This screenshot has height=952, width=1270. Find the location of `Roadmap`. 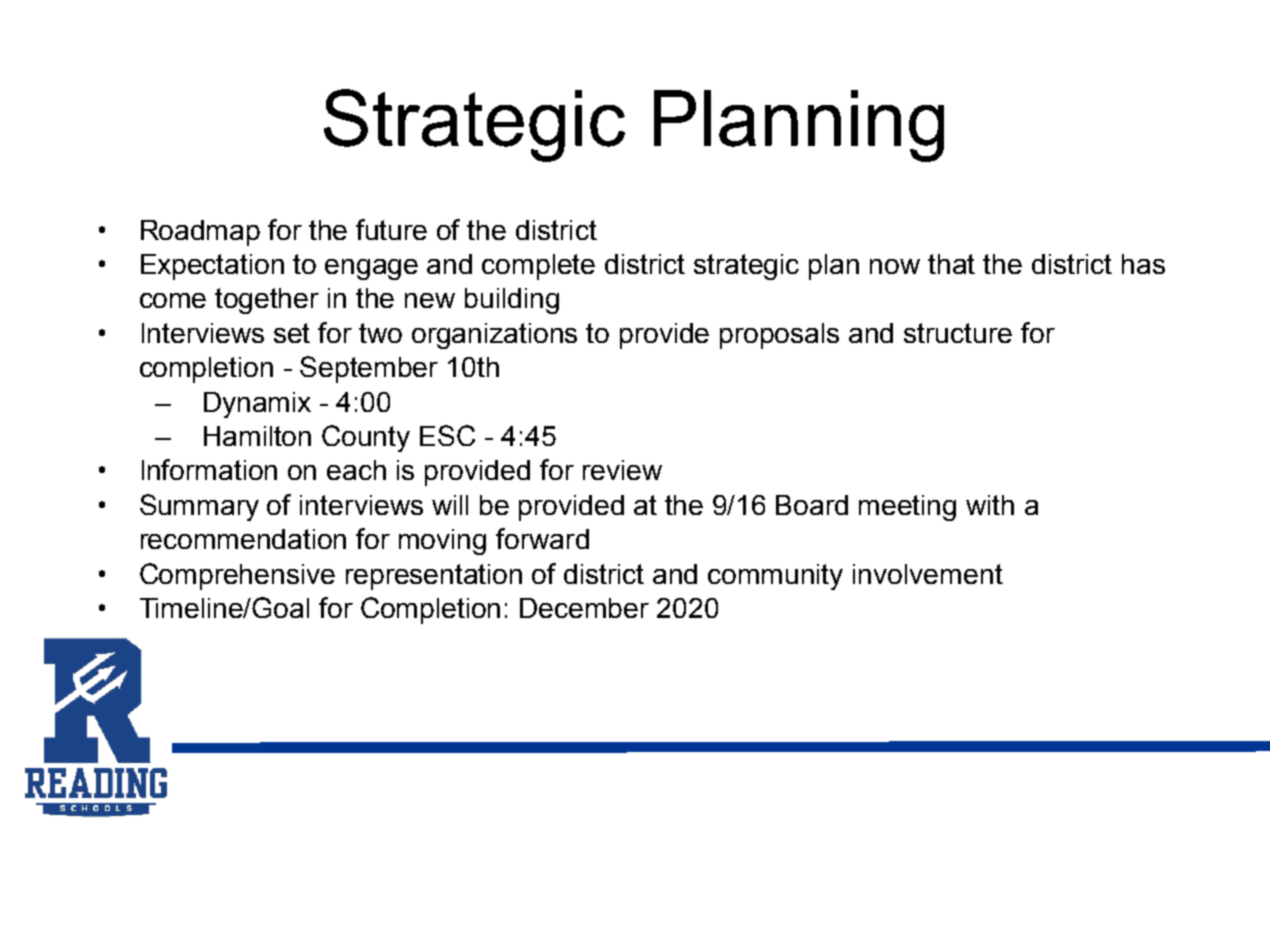

Roadmap is located at coordinates (200, 233).
